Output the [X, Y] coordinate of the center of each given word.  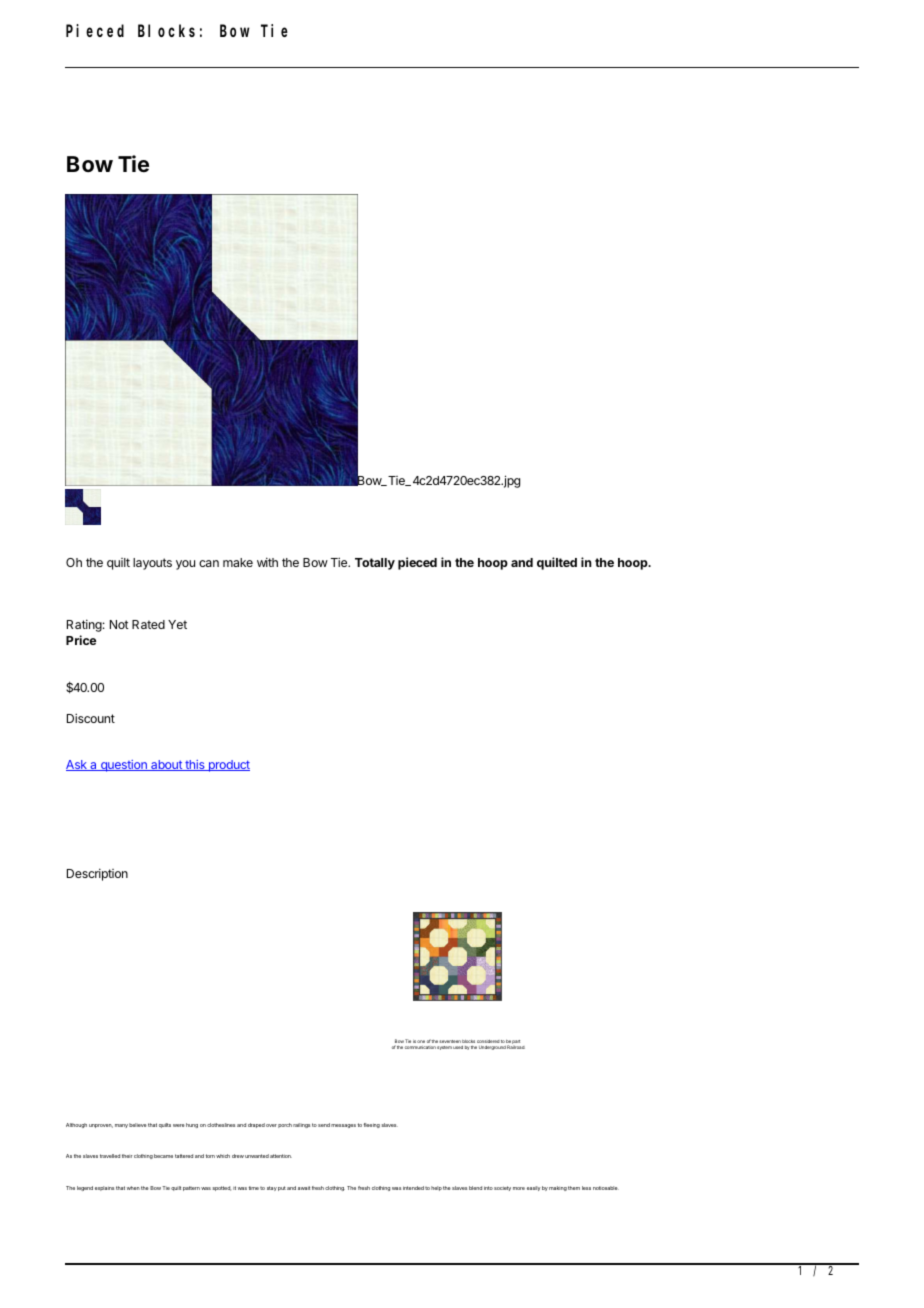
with [267, 562]
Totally [375, 564]
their [127, 1156]
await [304, 1188]
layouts [152, 564]
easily [534, 1188]
